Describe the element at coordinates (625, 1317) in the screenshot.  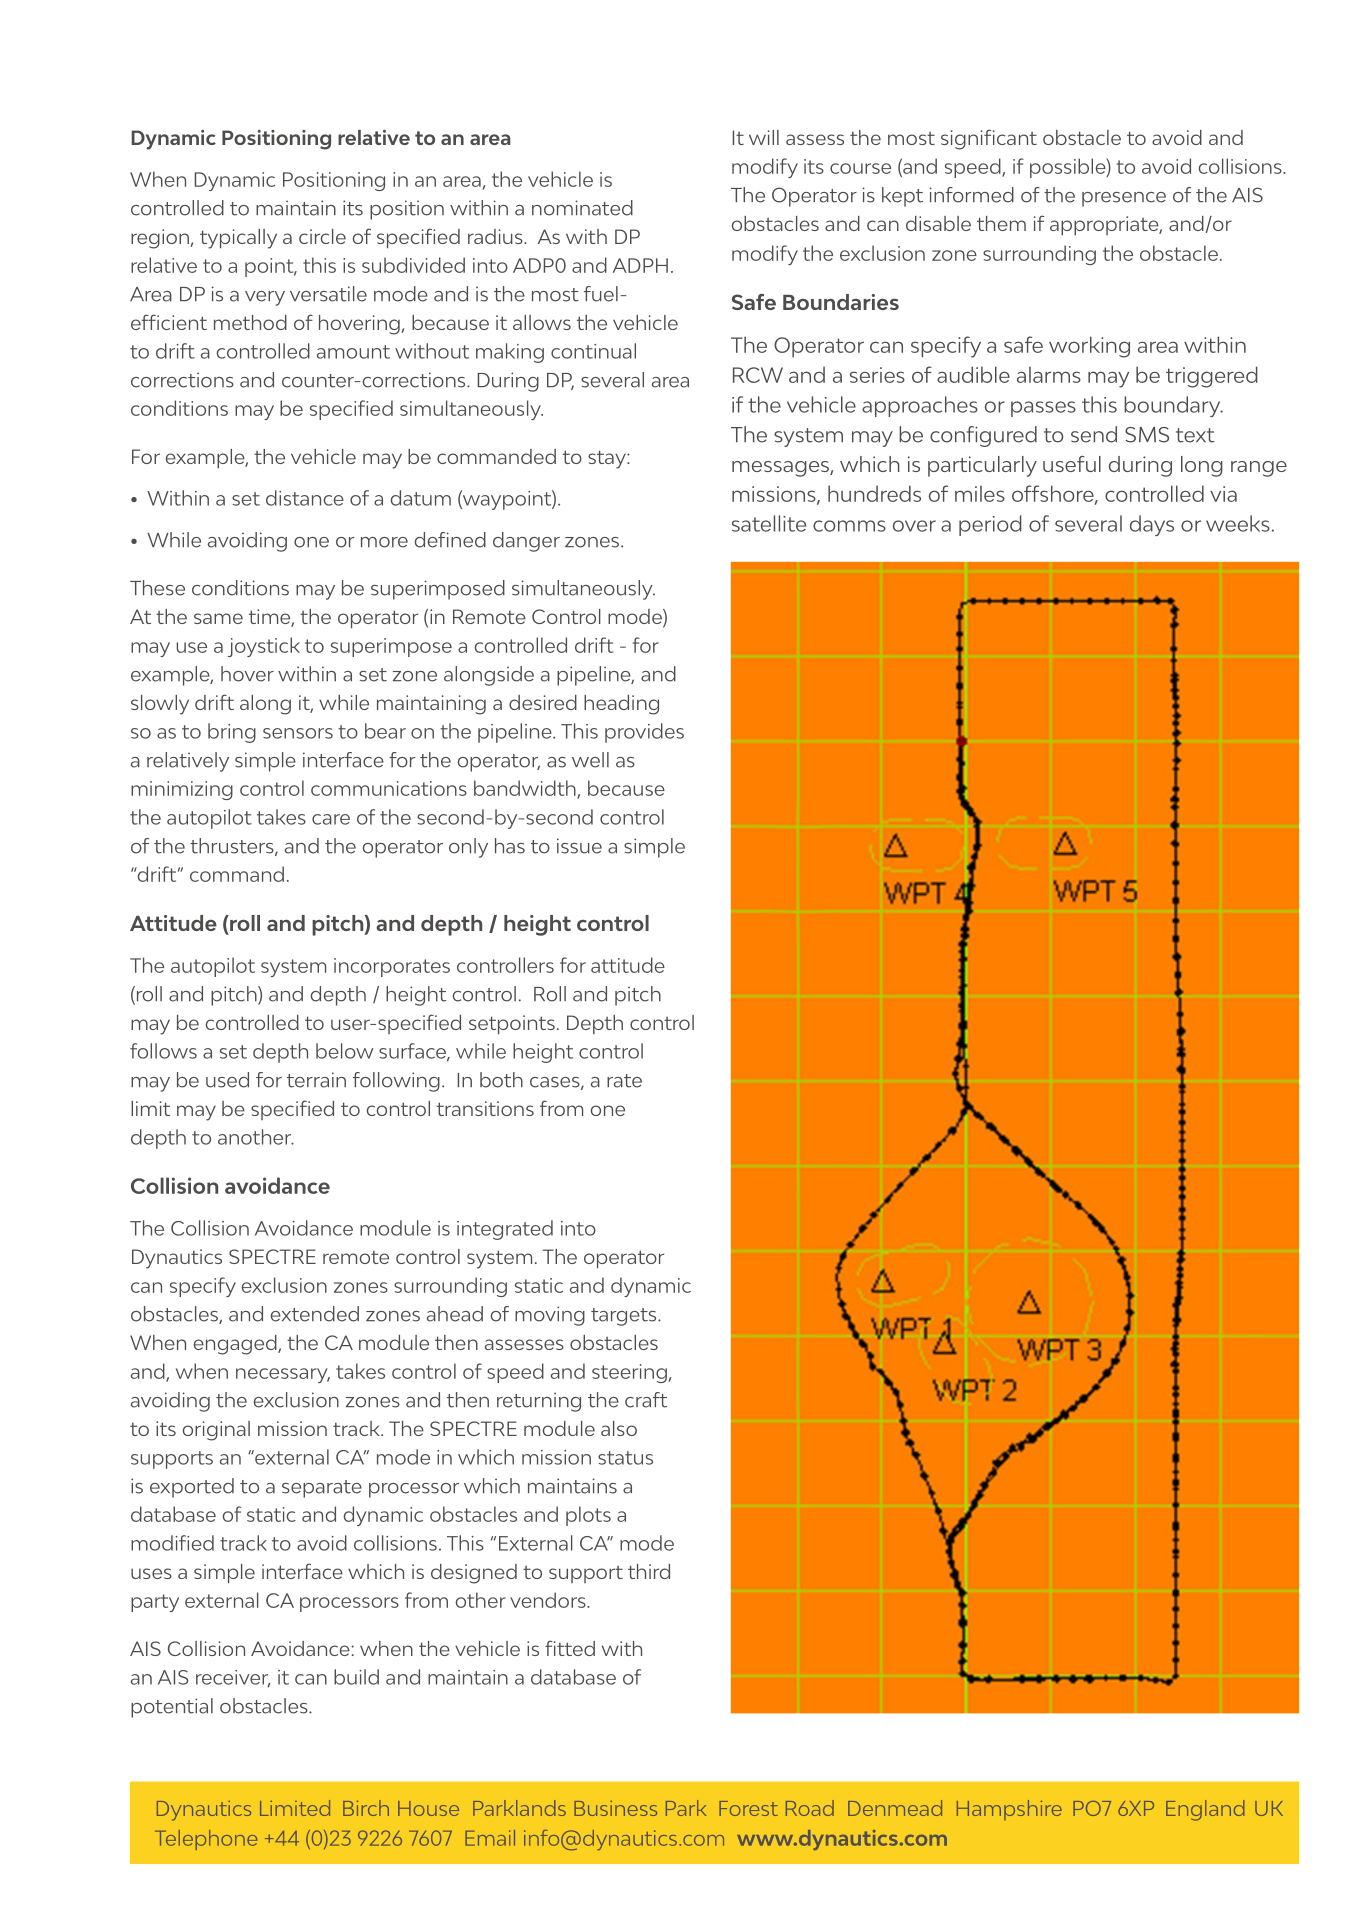
I see `targets` at that location.
